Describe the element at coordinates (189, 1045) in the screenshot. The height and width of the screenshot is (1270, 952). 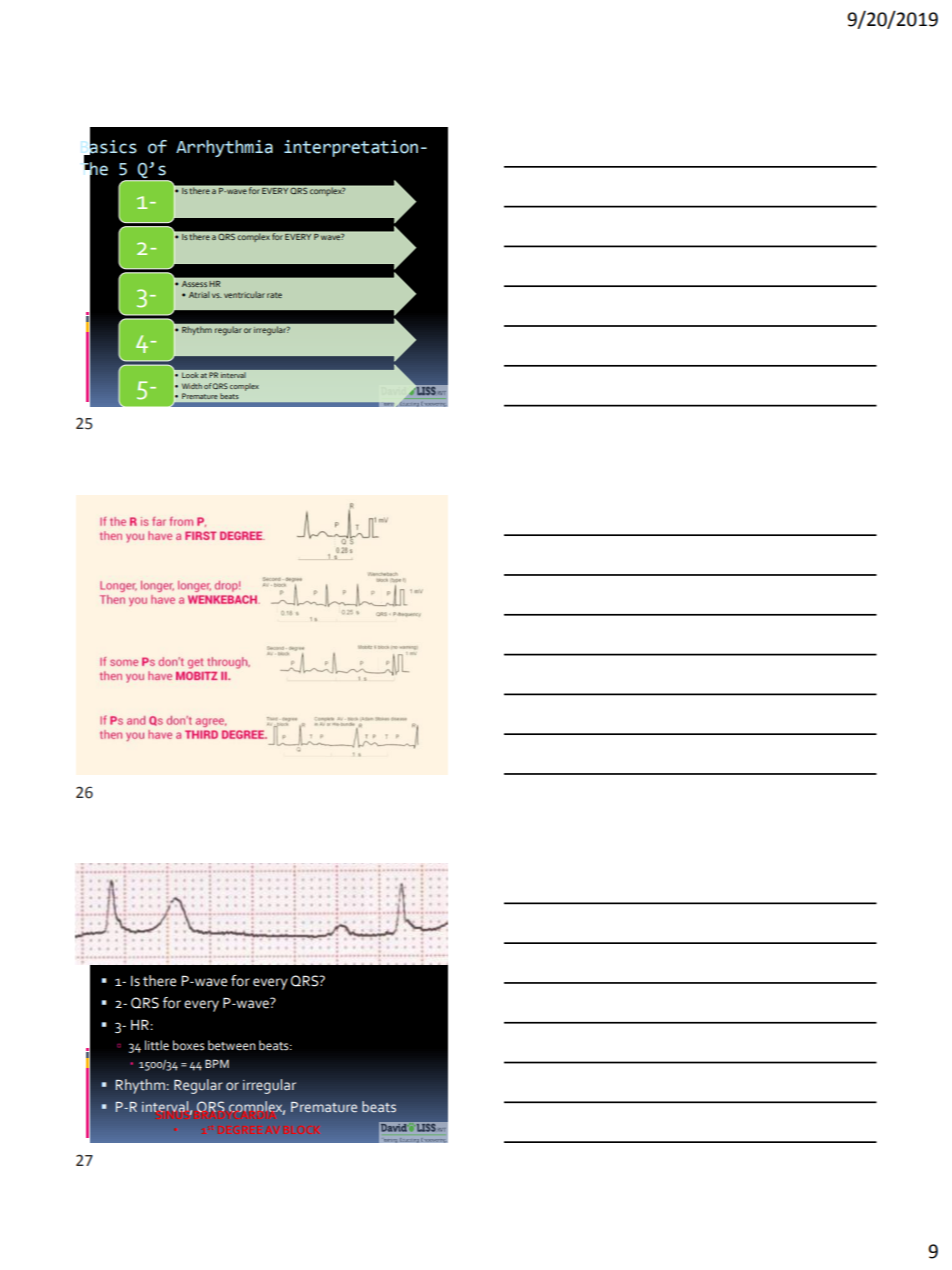
I see `boxes` at that location.
